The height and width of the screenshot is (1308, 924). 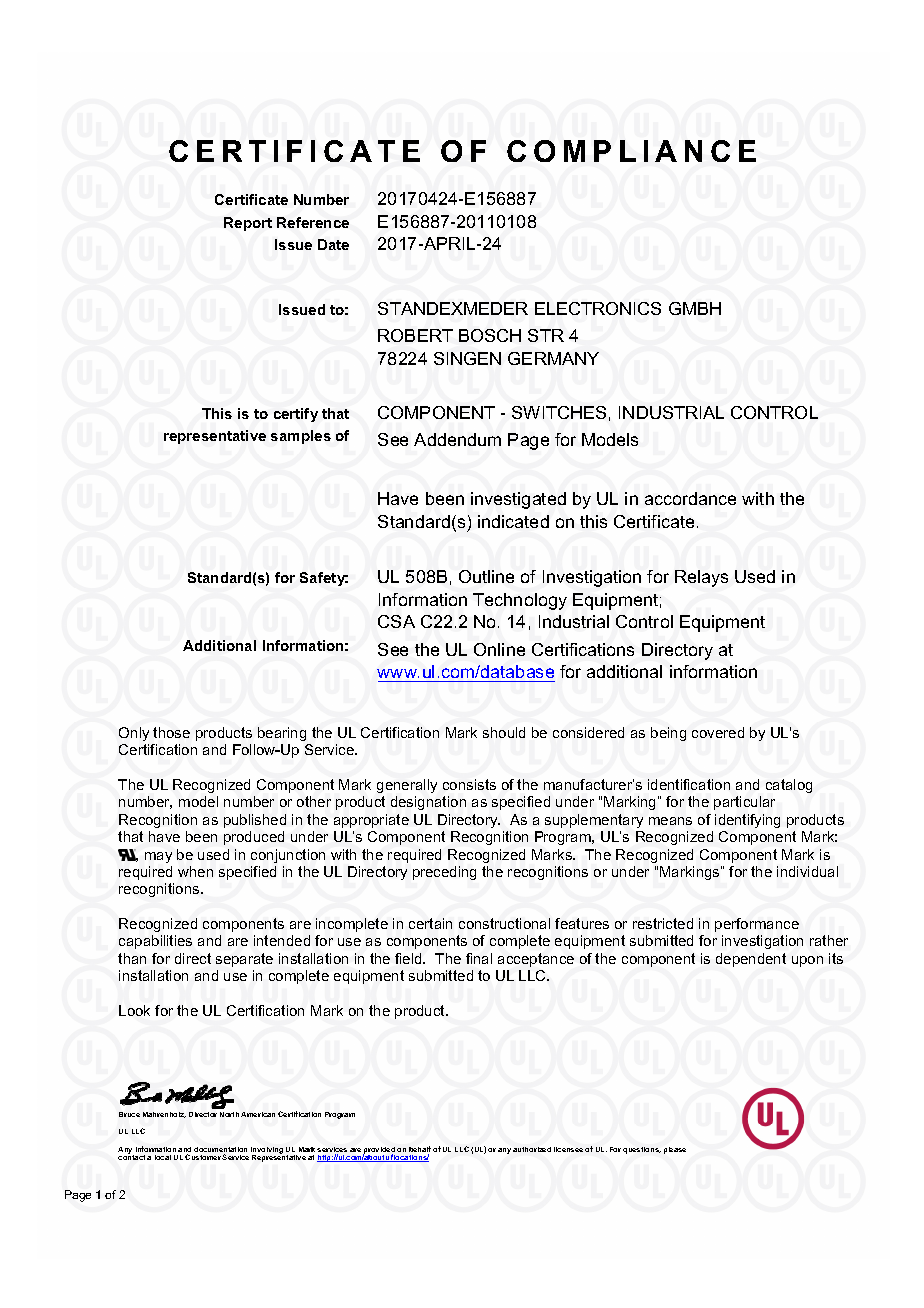 What do you see at coordinates (229, 1114) in the screenshot?
I see `North` at bounding box center [229, 1114].
